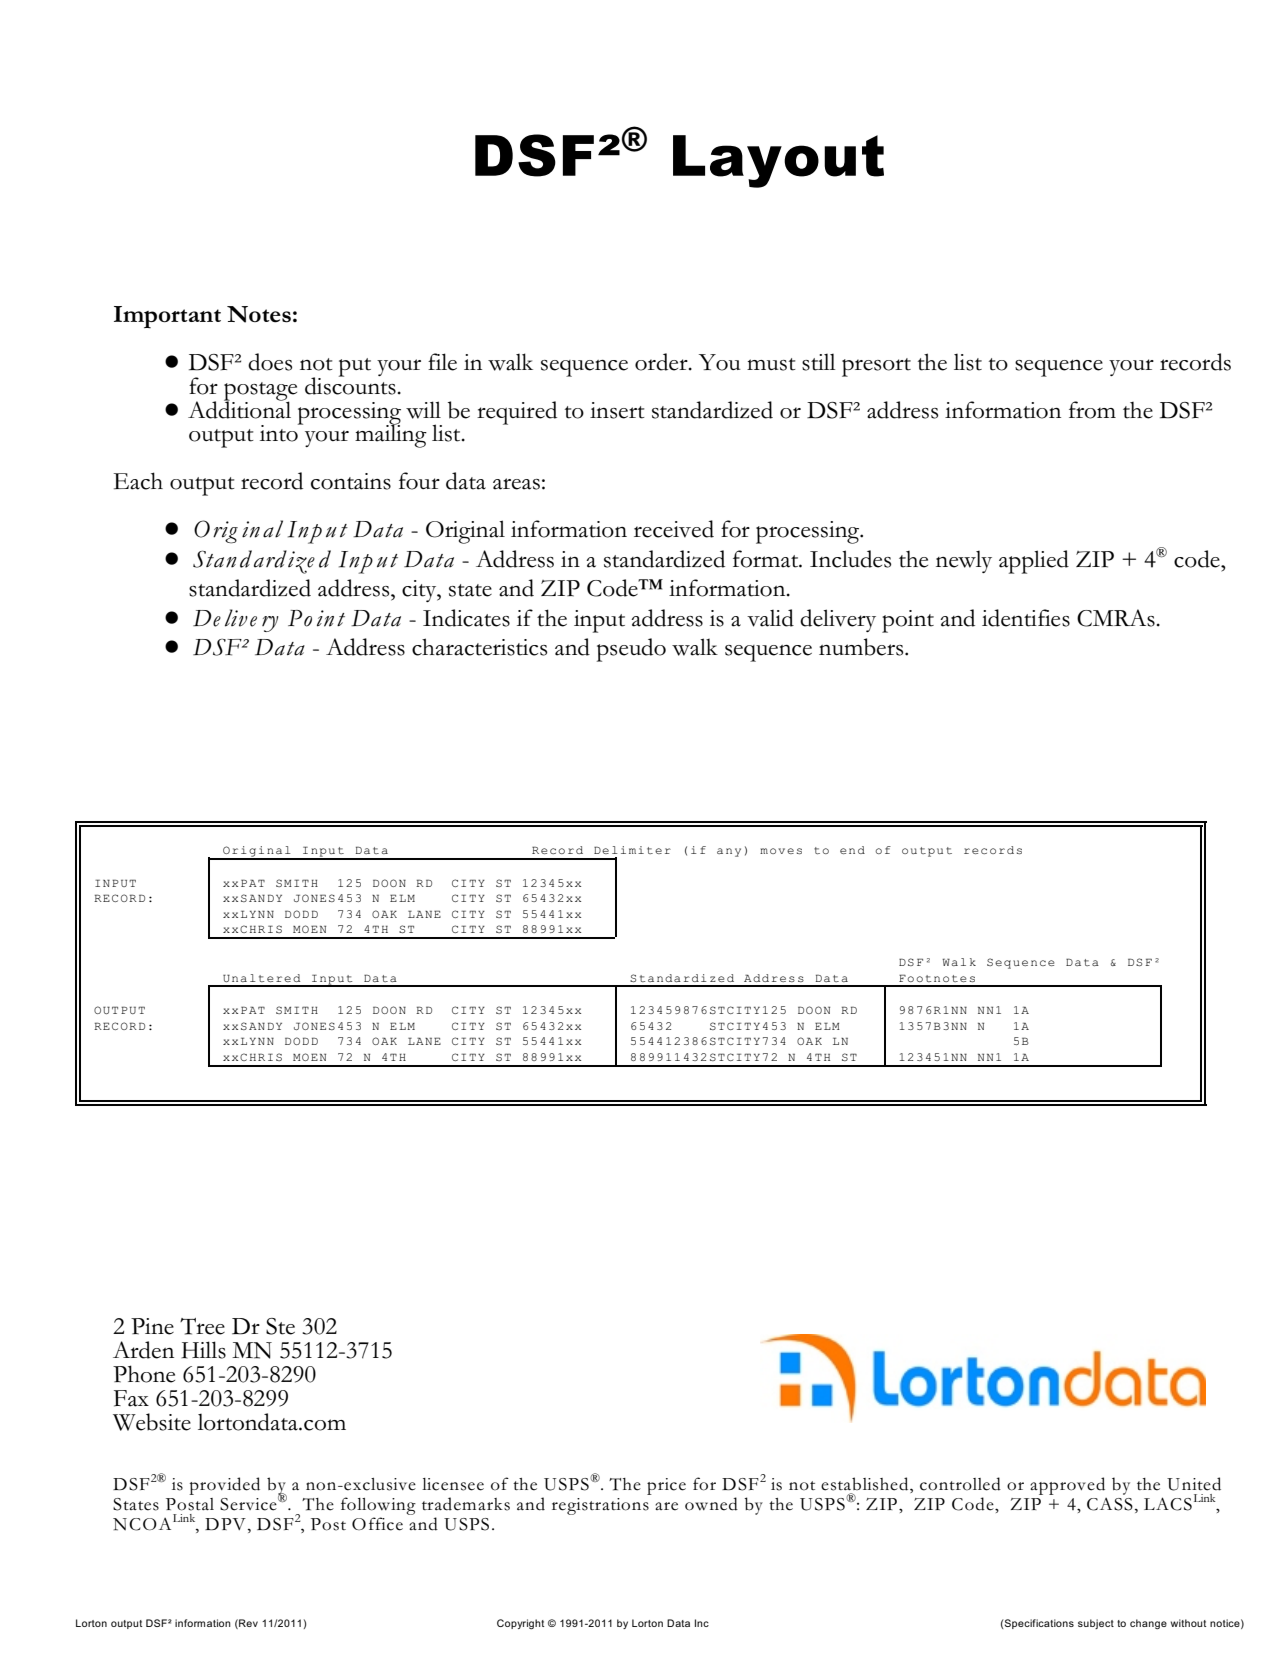 This document has height=1659, width=1282. Describe the element at coordinates (1067, 1486) in the document. I see `approved` at that location.
